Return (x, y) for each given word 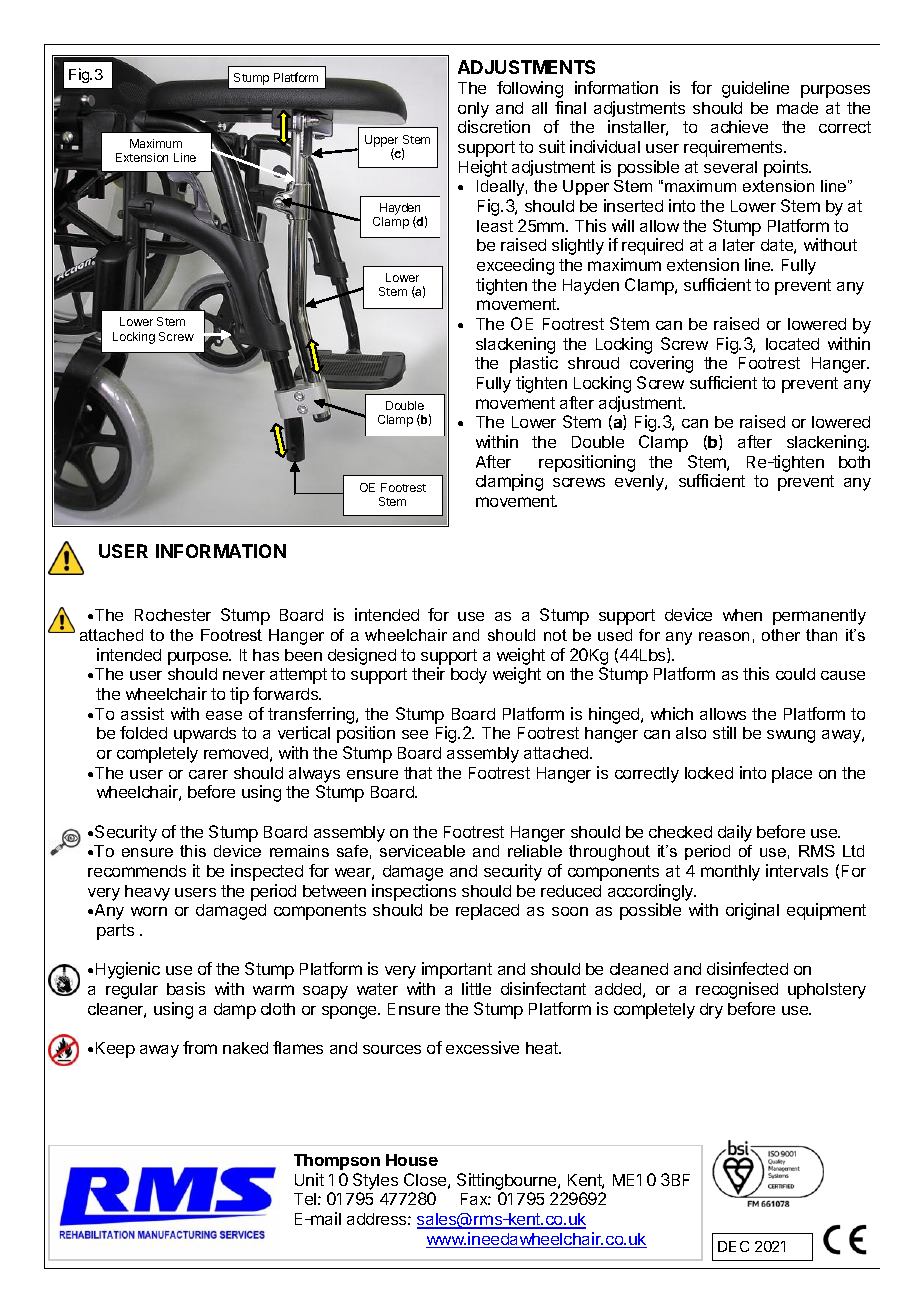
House (412, 1160)
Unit (309, 1179)
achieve (739, 126)
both (854, 462)
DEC (733, 1246)
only (473, 110)
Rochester (173, 615)
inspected (267, 872)
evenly (640, 483)
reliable (535, 851)
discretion (494, 126)
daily (735, 833)
